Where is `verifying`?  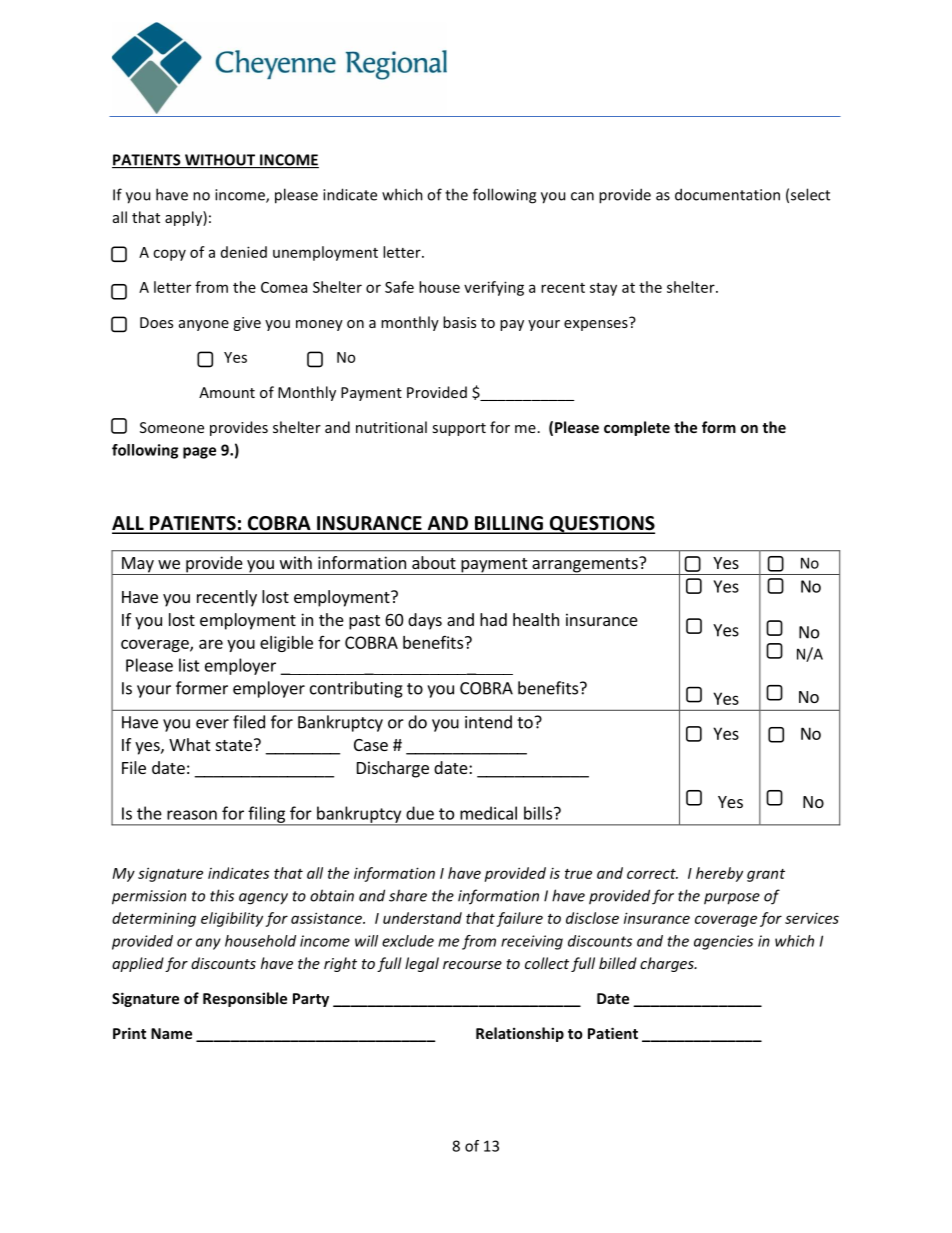 verifying is located at coordinates (494, 288).
